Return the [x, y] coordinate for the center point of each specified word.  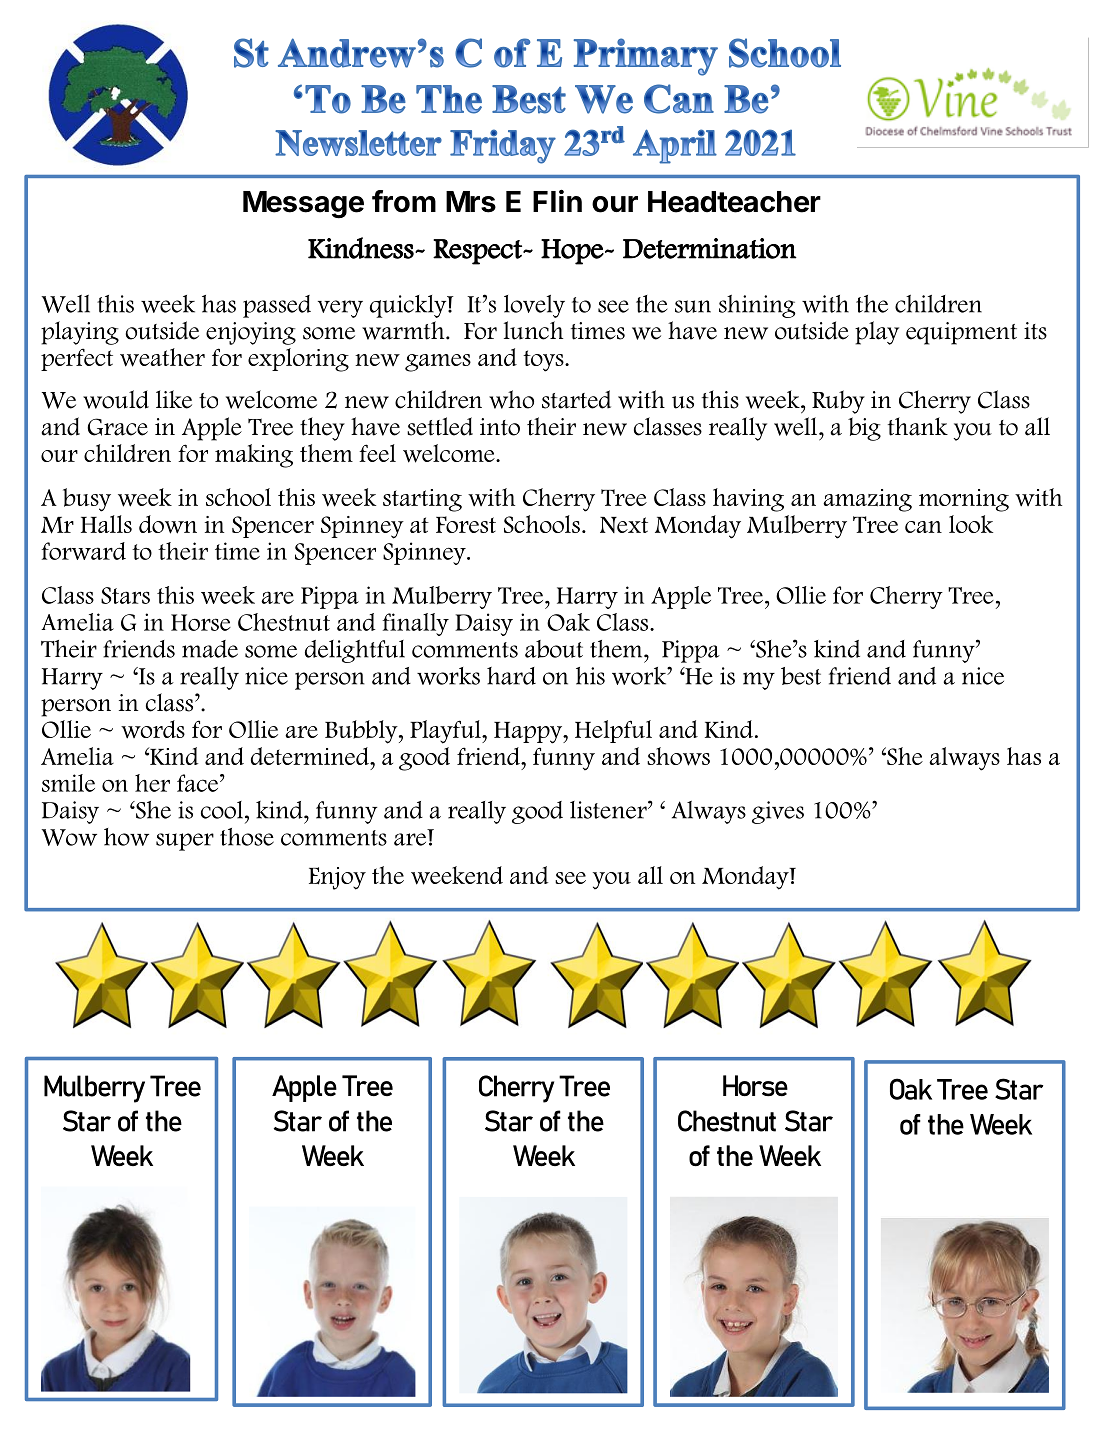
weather [162, 357]
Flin [557, 200]
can [923, 527]
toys [544, 361]
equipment [961, 333]
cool [222, 810]
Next [624, 525]
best [801, 676]
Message [303, 205]
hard [511, 676]
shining [757, 306]
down [168, 524]
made [210, 649]
